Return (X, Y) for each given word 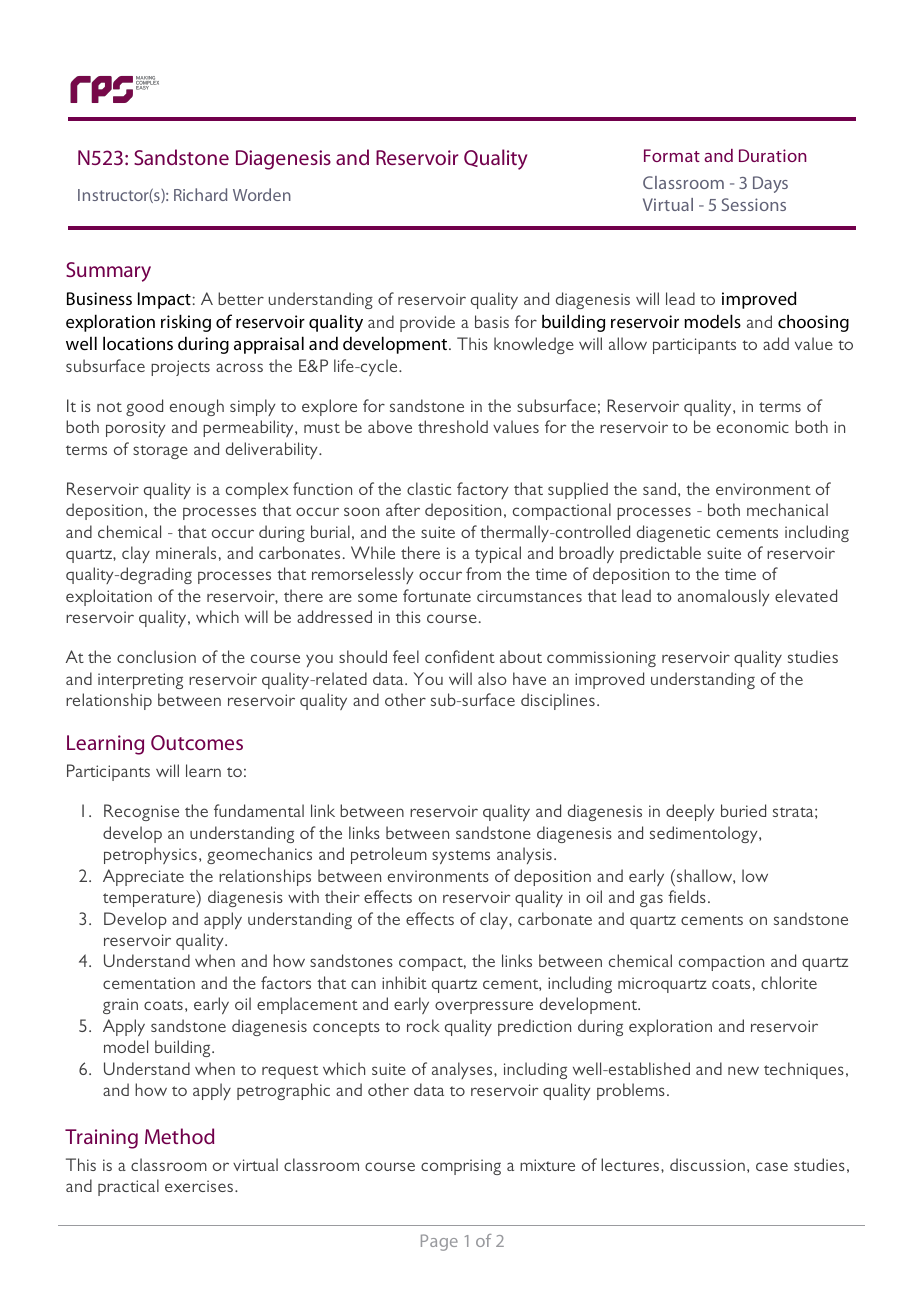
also (492, 678)
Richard (200, 194)
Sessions (754, 204)
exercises (200, 1186)
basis (492, 321)
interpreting (140, 681)
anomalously (724, 597)
